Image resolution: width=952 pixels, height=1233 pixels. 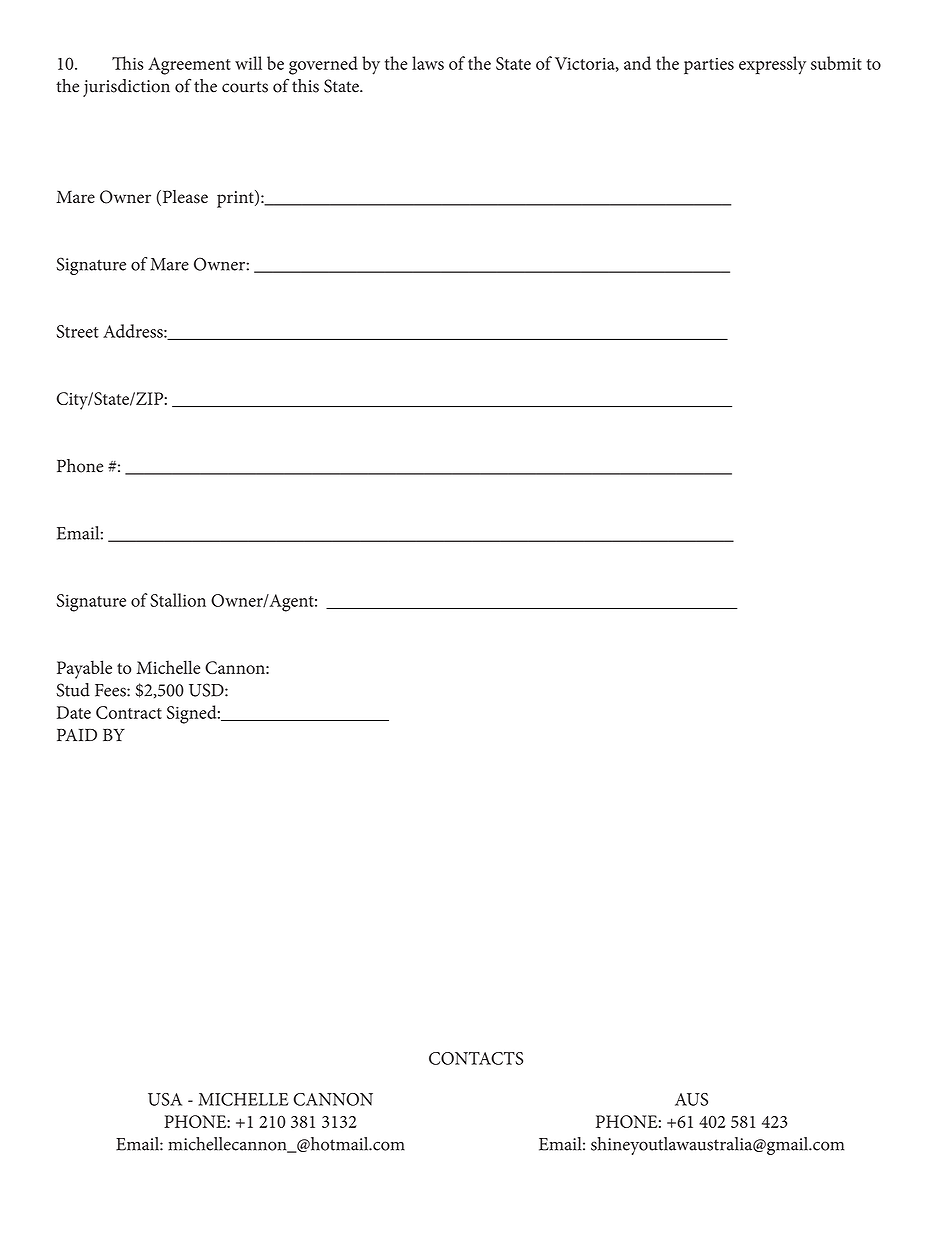 I want to click on USA, so click(x=165, y=1099).
